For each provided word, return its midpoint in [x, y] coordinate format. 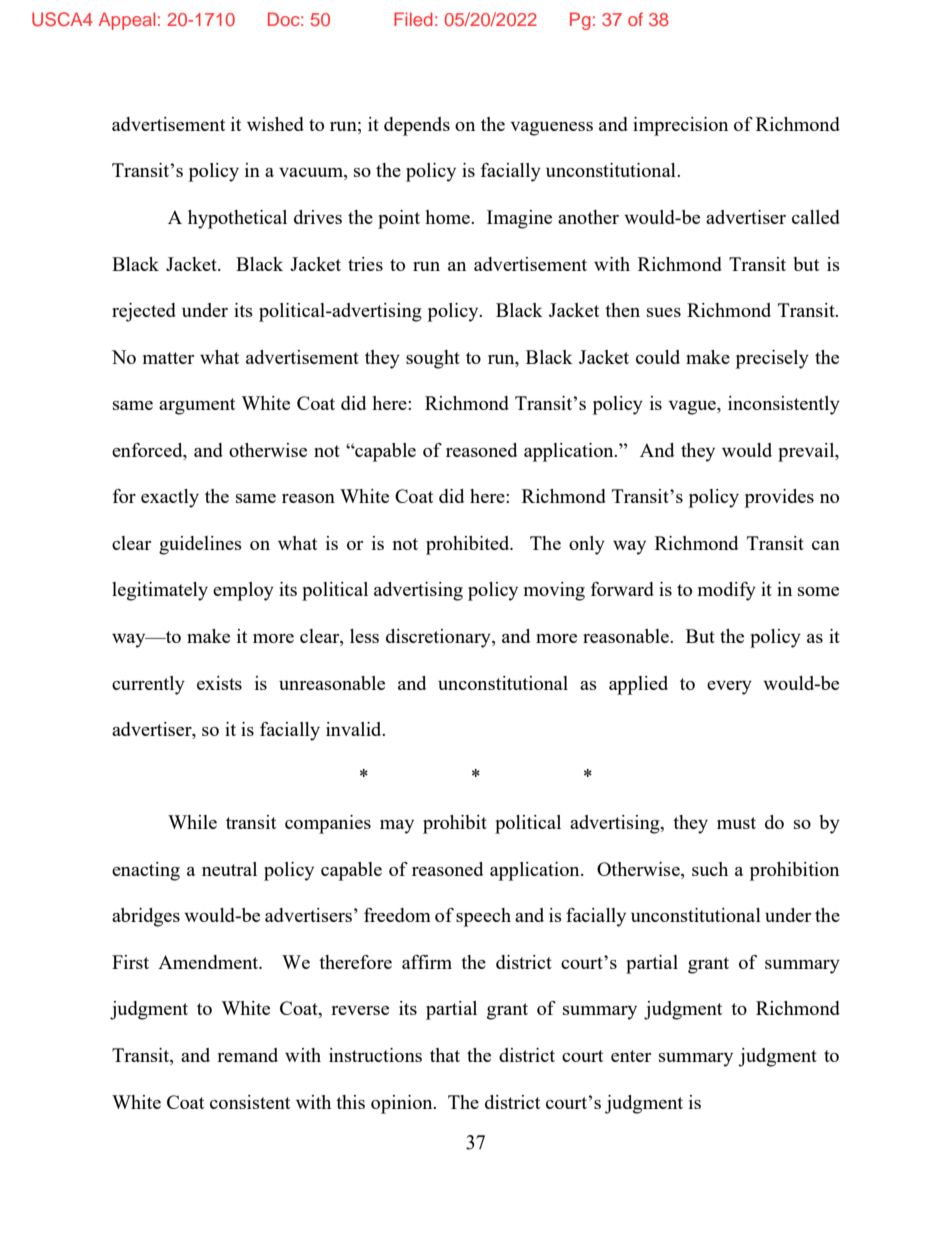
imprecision [680, 126]
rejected [144, 312]
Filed [413, 19]
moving [554, 591]
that [445, 1055]
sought [433, 359]
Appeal [127, 21]
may [397, 827]
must [736, 823]
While [192, 822]
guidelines [200, 545]
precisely [772, 359]
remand [247, 1055]
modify [727, 591]
